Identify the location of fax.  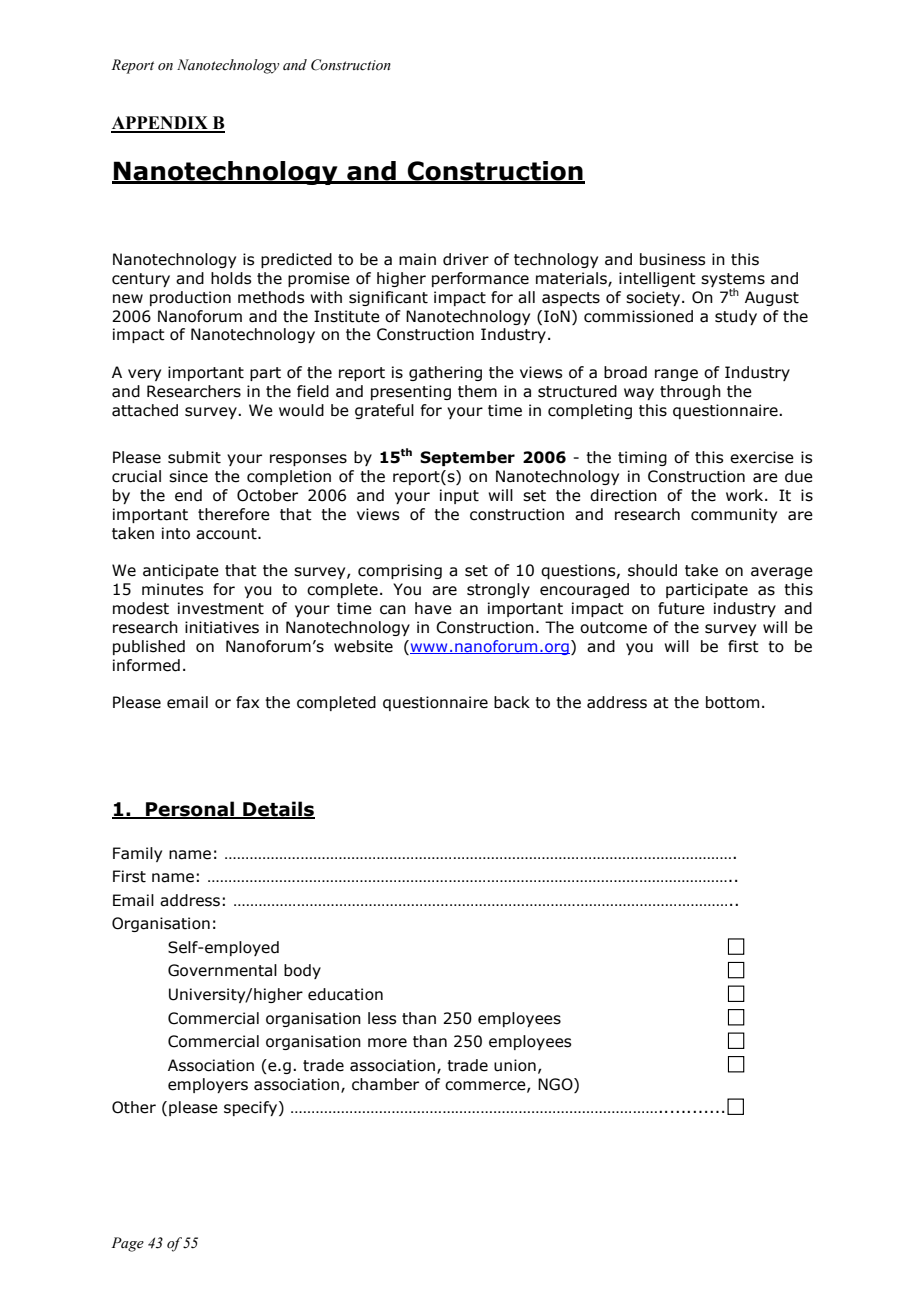
(247, 702).
